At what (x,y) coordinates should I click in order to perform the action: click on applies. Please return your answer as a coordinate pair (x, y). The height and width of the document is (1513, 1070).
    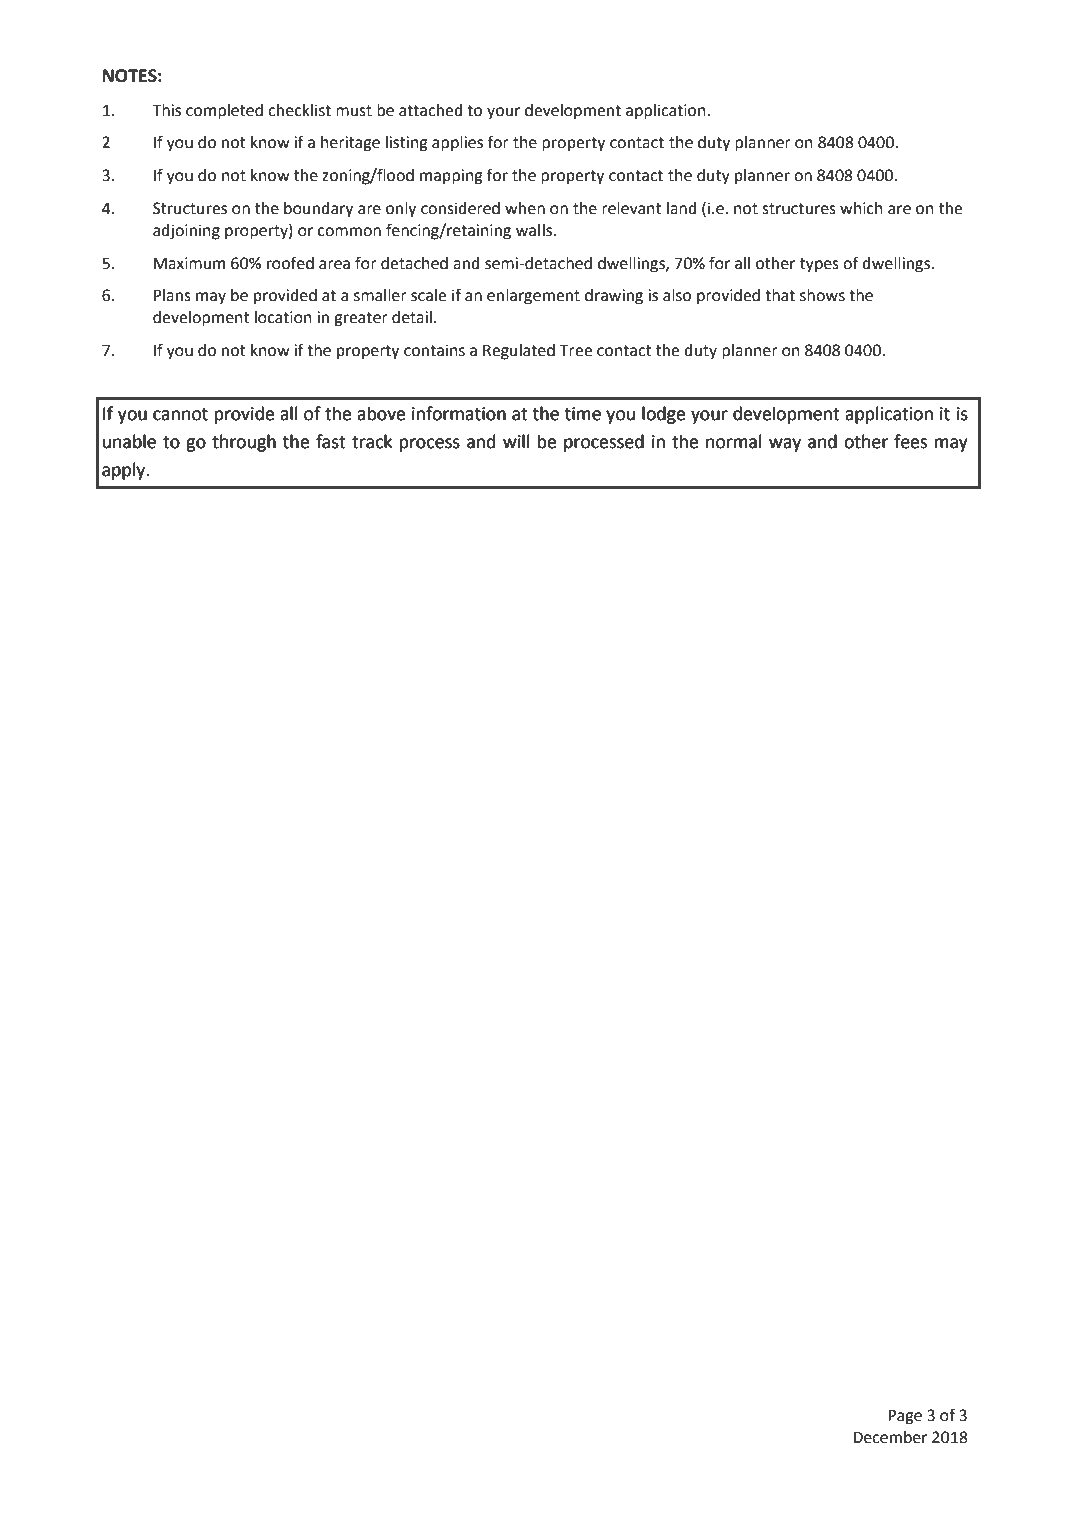
    Looking at the image, I should click on (457, 144).
